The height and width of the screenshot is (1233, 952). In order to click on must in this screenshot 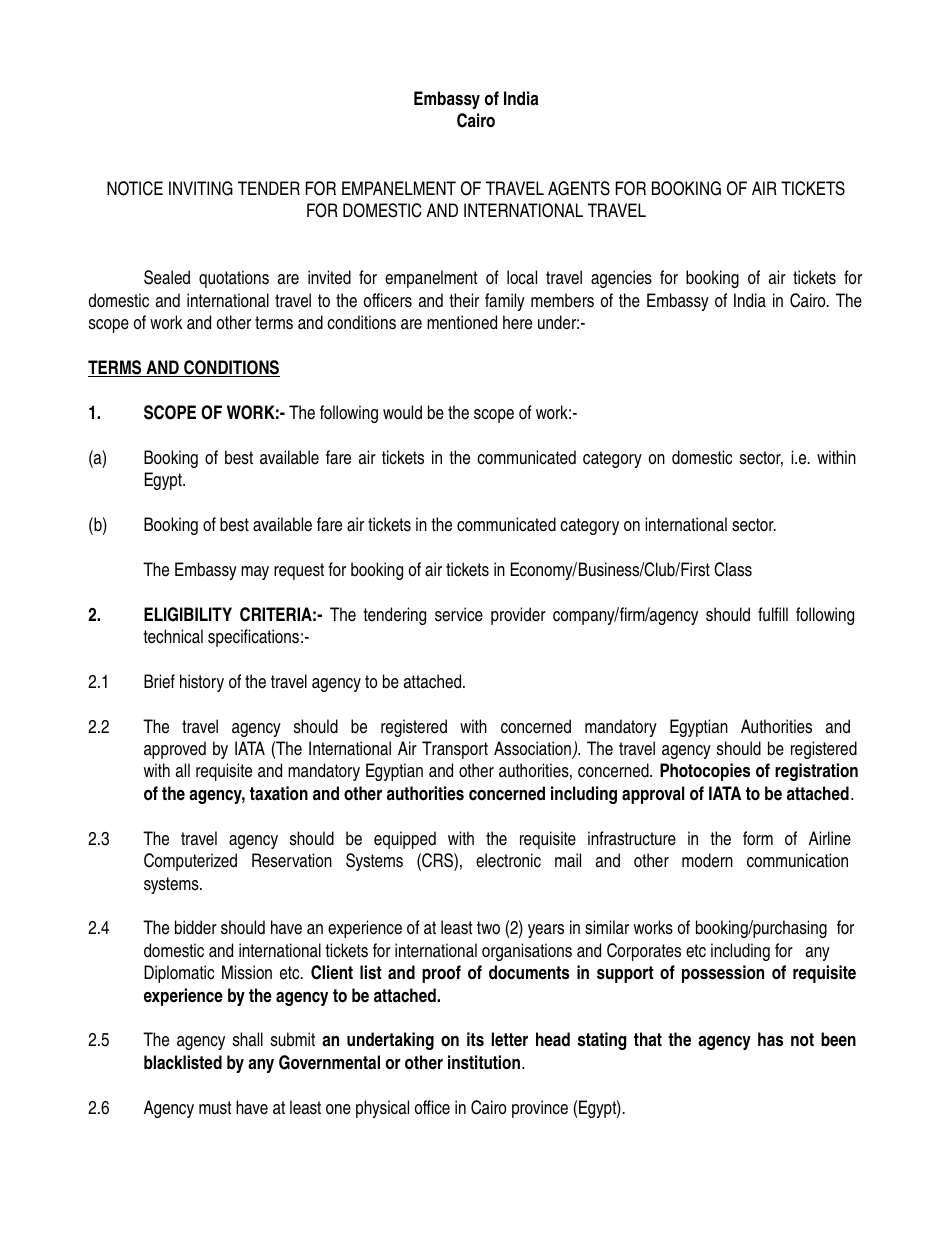, I will do `click(215, 1108)`.
